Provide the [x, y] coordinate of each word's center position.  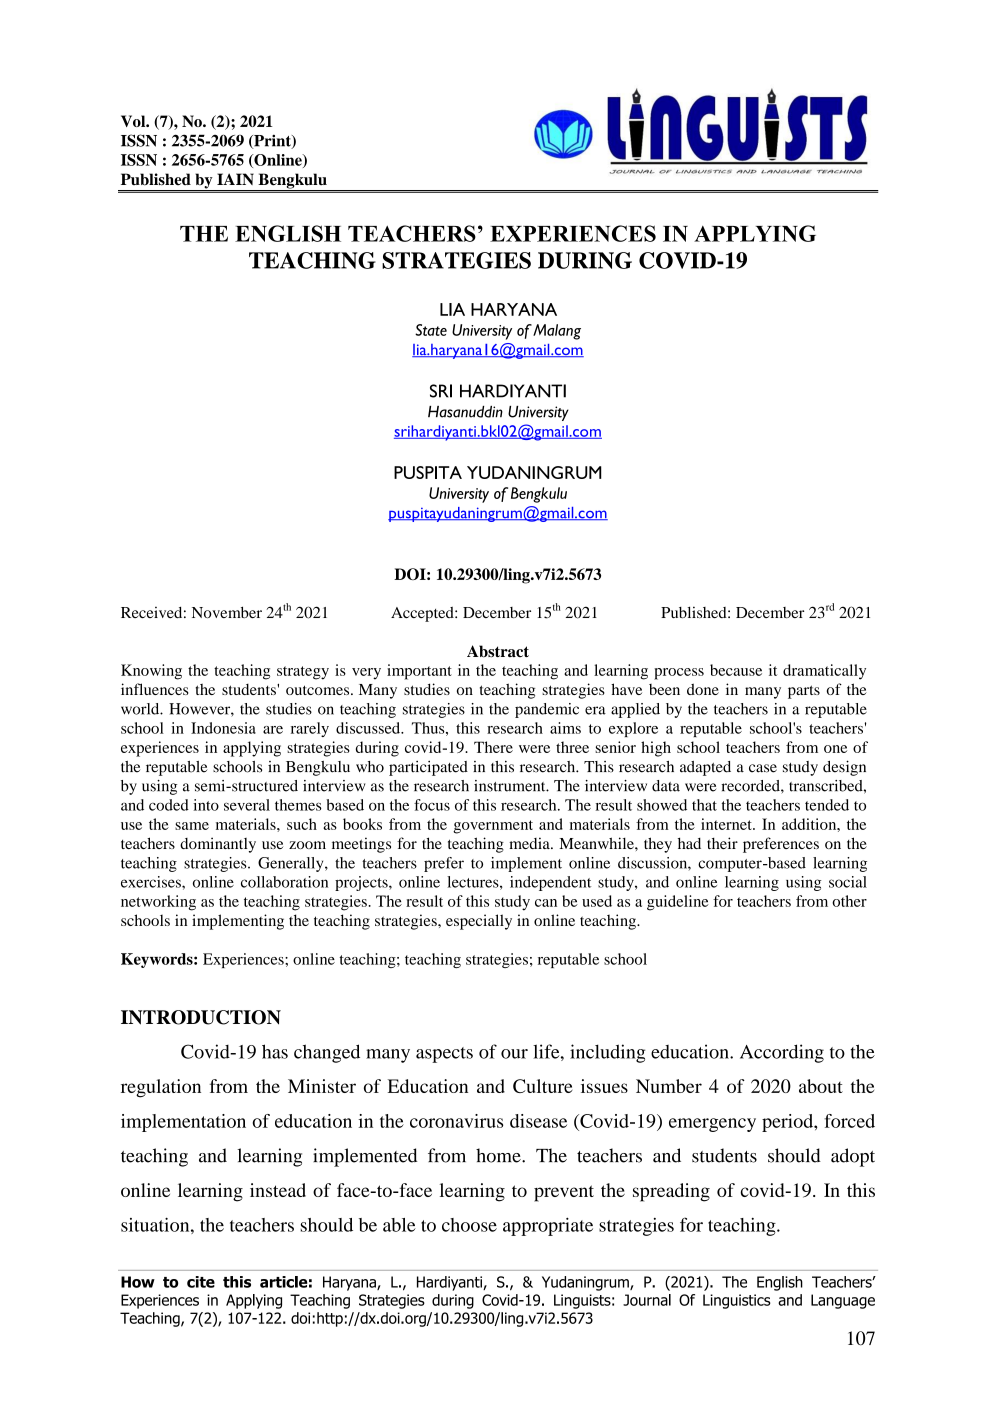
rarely [310, 729]
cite [201, 1282]
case [763, 768]
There [493, 747]
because [736, 670]
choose [469, 1225]
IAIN [235, 179]
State [431, 330]
